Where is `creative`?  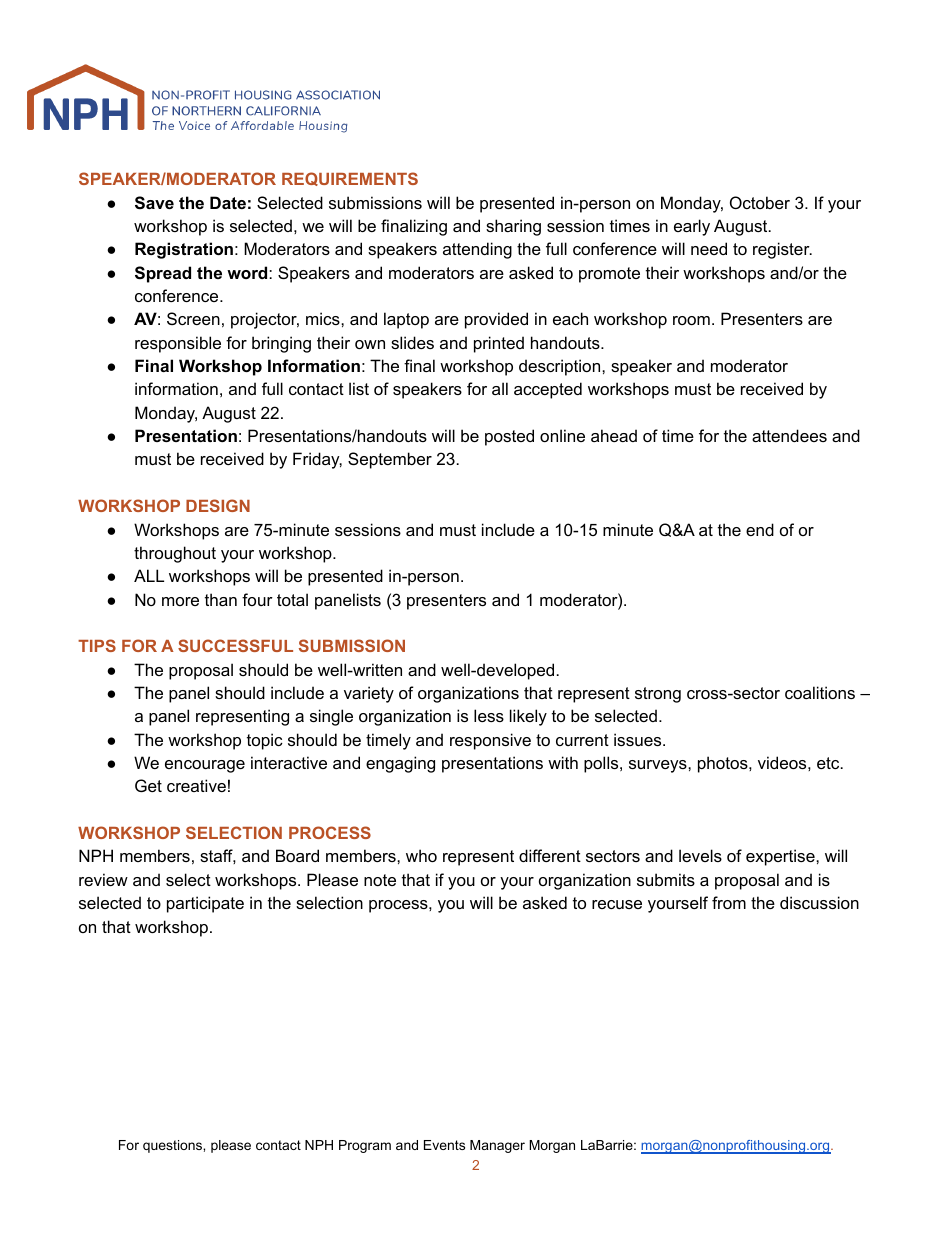 creative is located at coordinates (196, 785).
